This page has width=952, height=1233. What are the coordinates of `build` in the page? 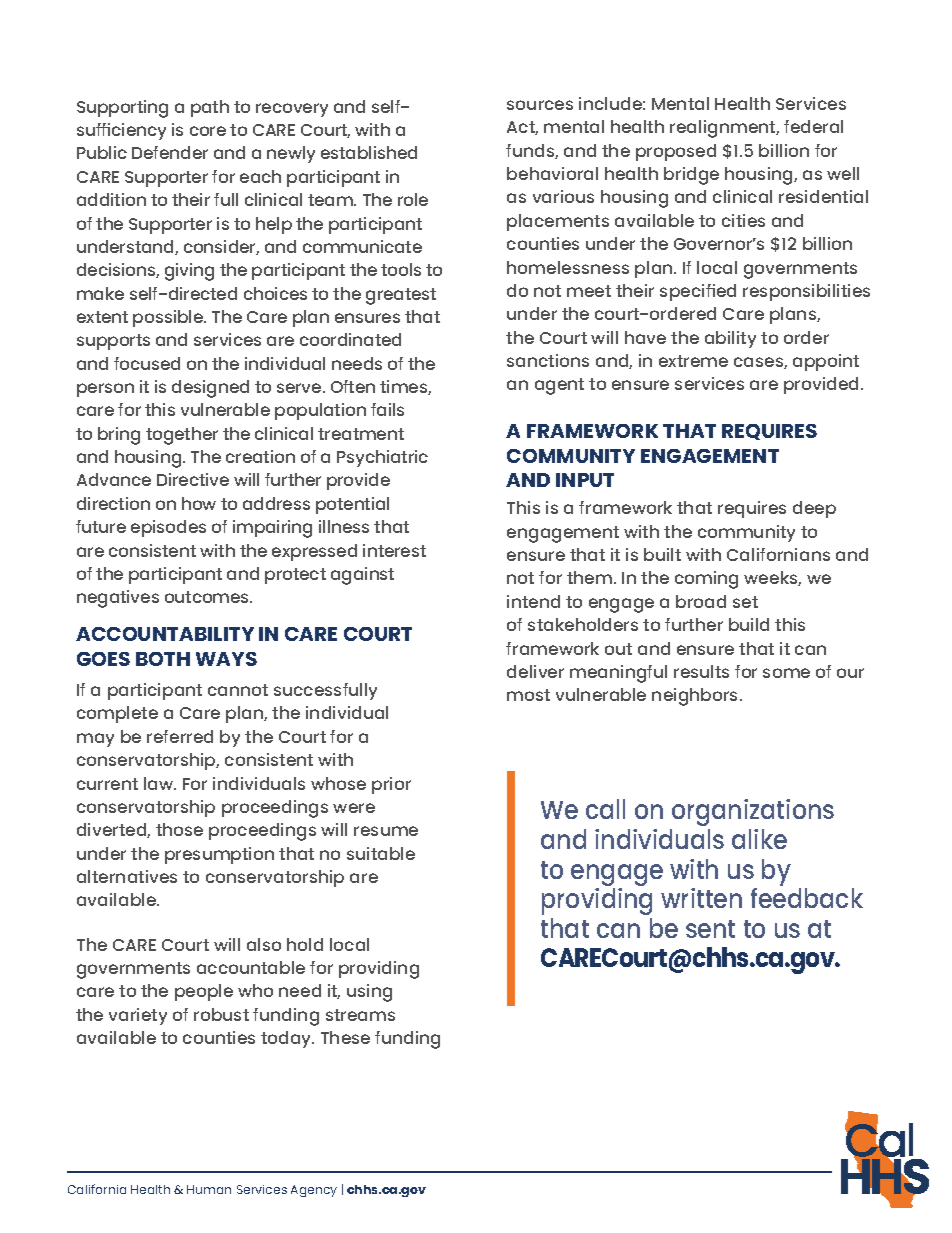 It's located at (749, 624).
